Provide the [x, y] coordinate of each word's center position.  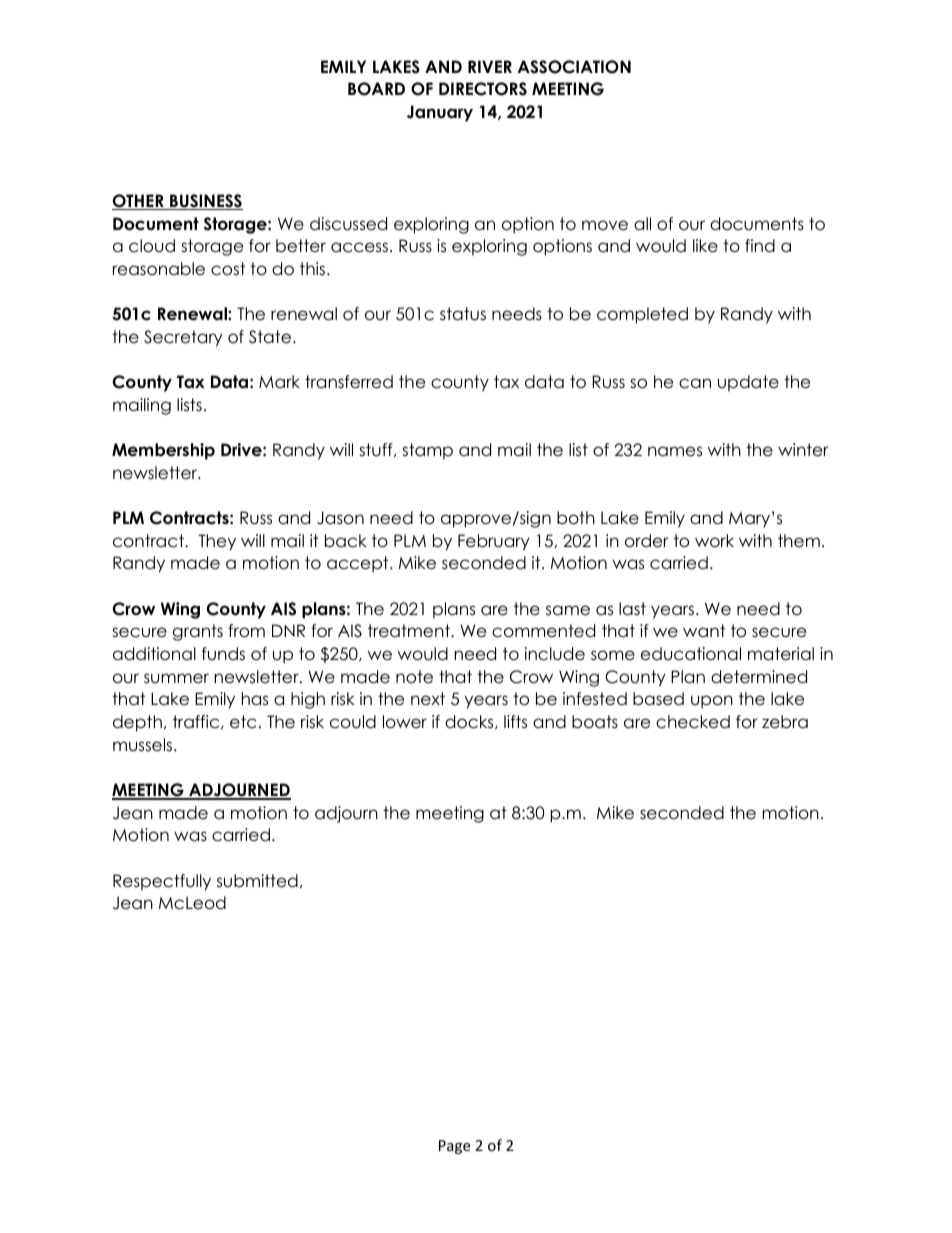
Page [454, 1147]
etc [243, 722]
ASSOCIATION [574, 67]
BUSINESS [205, 202]
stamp [427, 451]
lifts [515, 722]
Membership [163, 451]
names [675, 451]
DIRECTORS [483, 89]
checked [693, 722]
